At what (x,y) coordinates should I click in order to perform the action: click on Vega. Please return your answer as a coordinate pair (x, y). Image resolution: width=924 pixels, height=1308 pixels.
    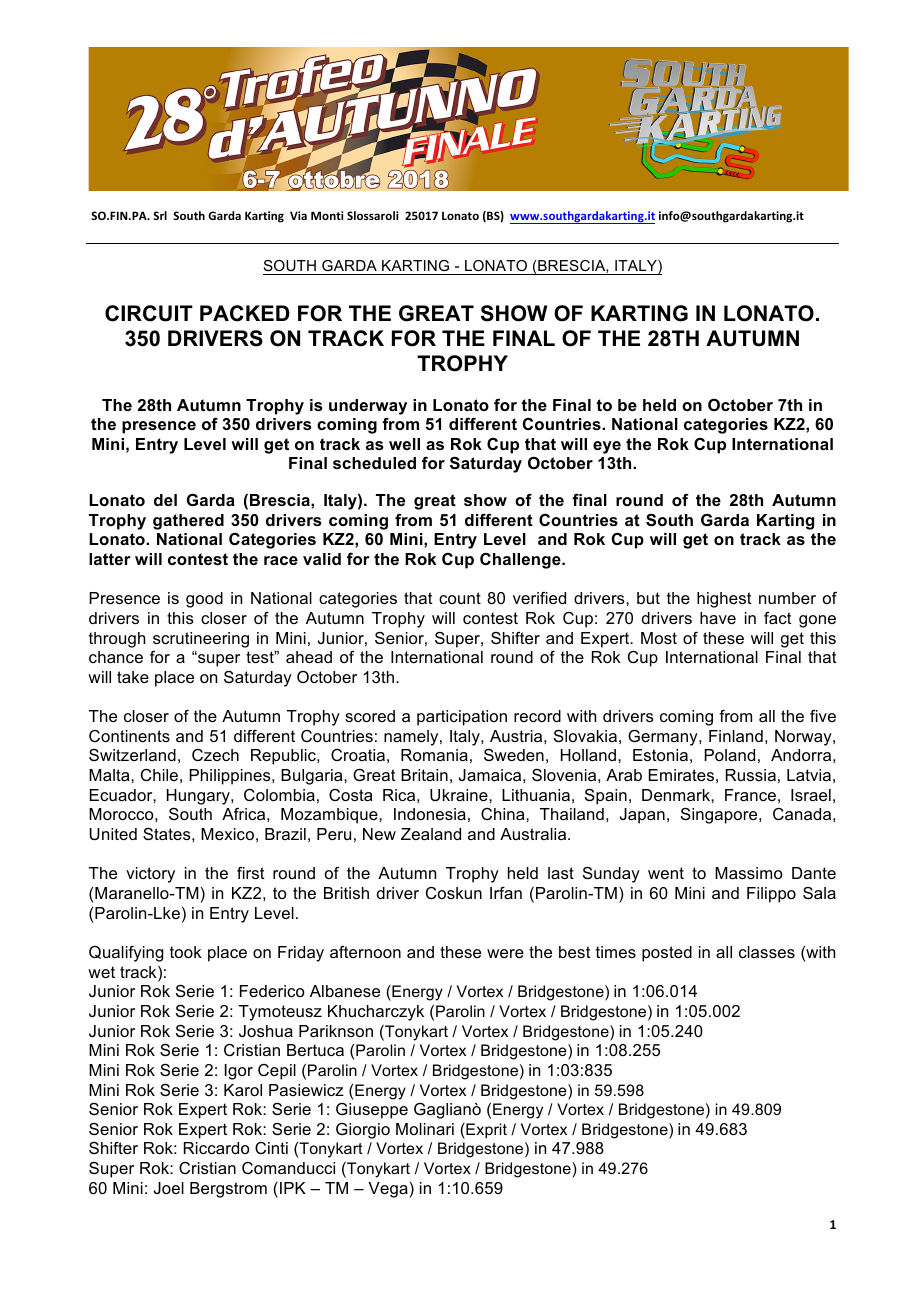
    Looking at the image, I should click on (388, 1190).
